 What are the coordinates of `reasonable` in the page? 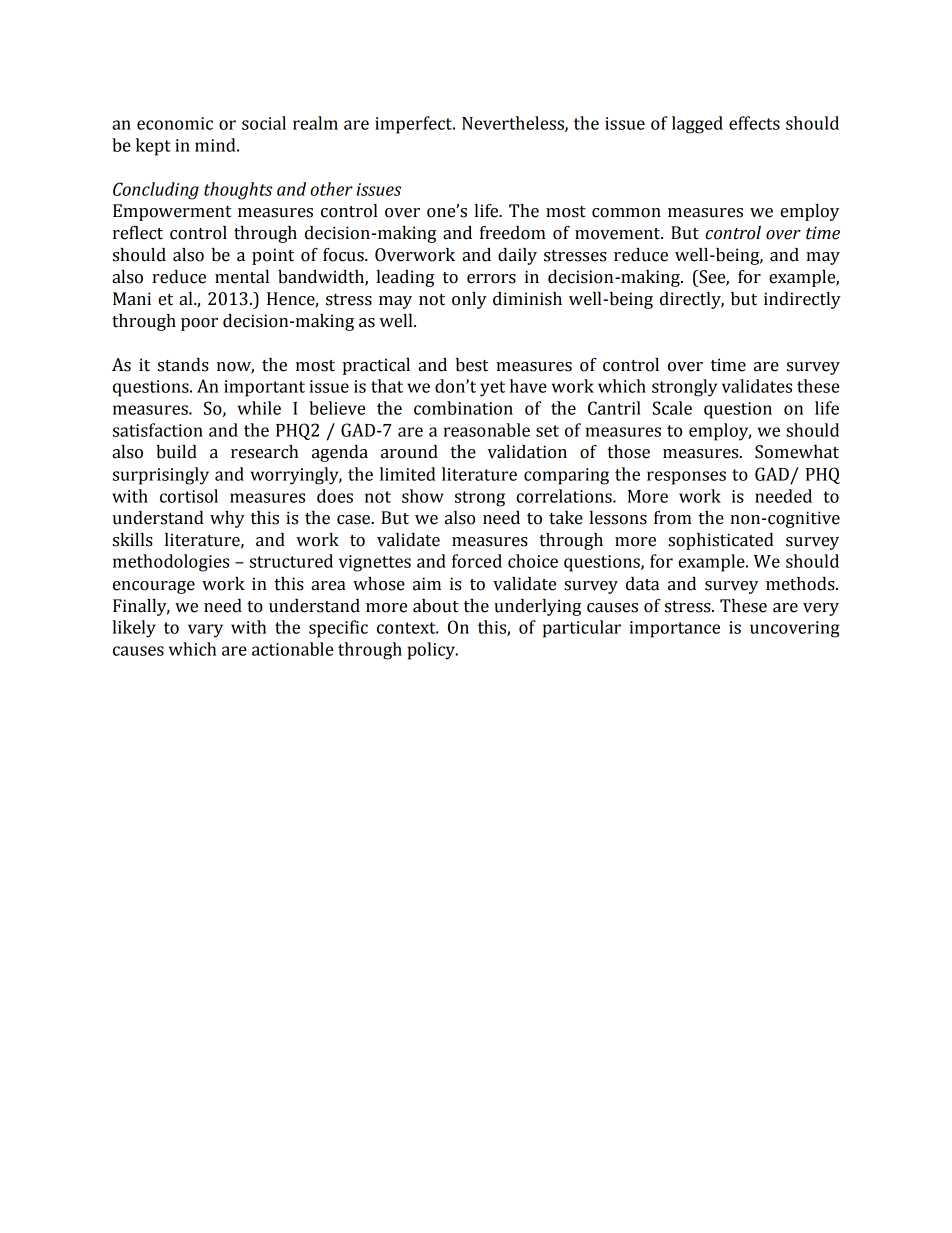 It's located at (487, 430).
